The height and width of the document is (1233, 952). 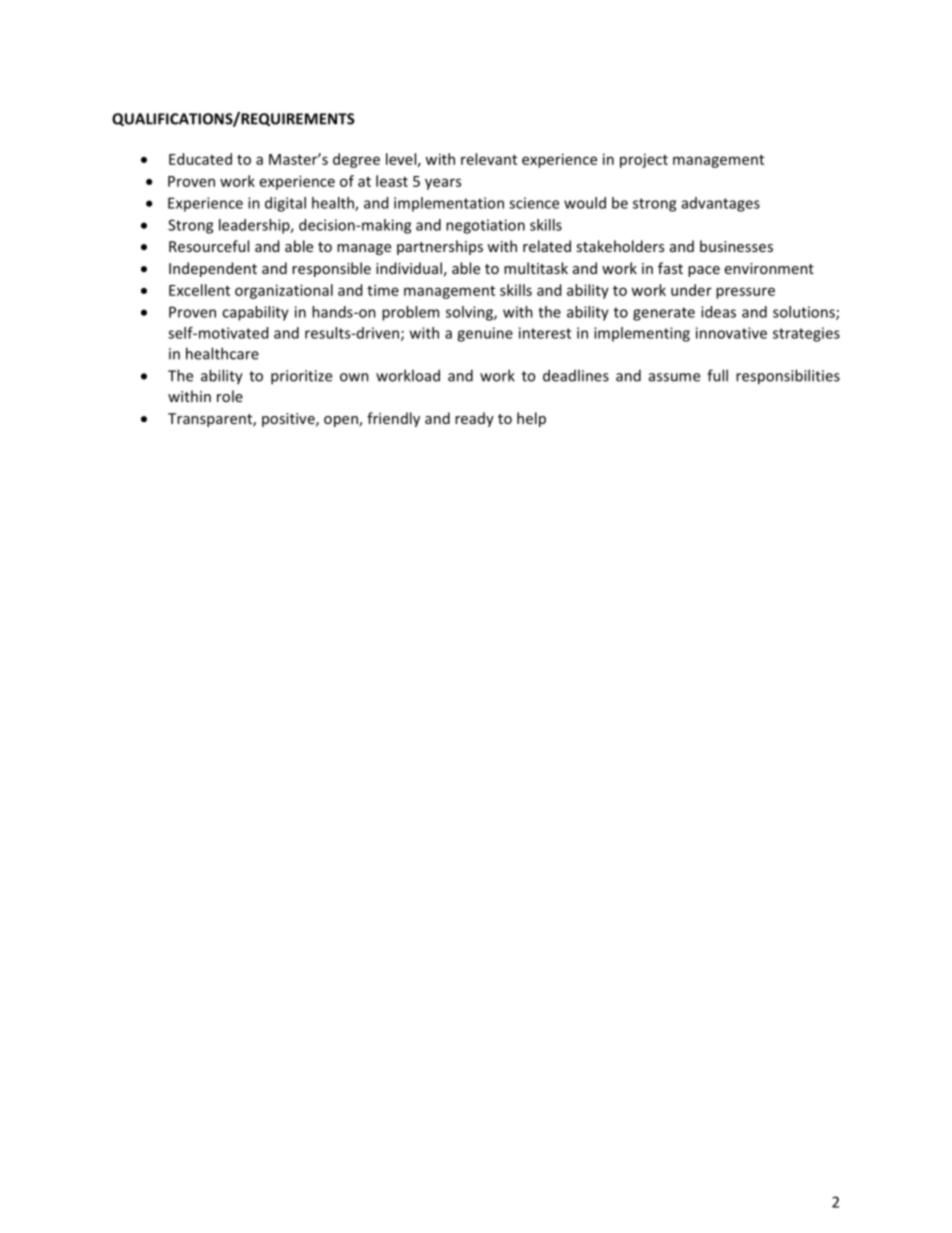 I want to click on Educated, so click(x=200, y=159).
